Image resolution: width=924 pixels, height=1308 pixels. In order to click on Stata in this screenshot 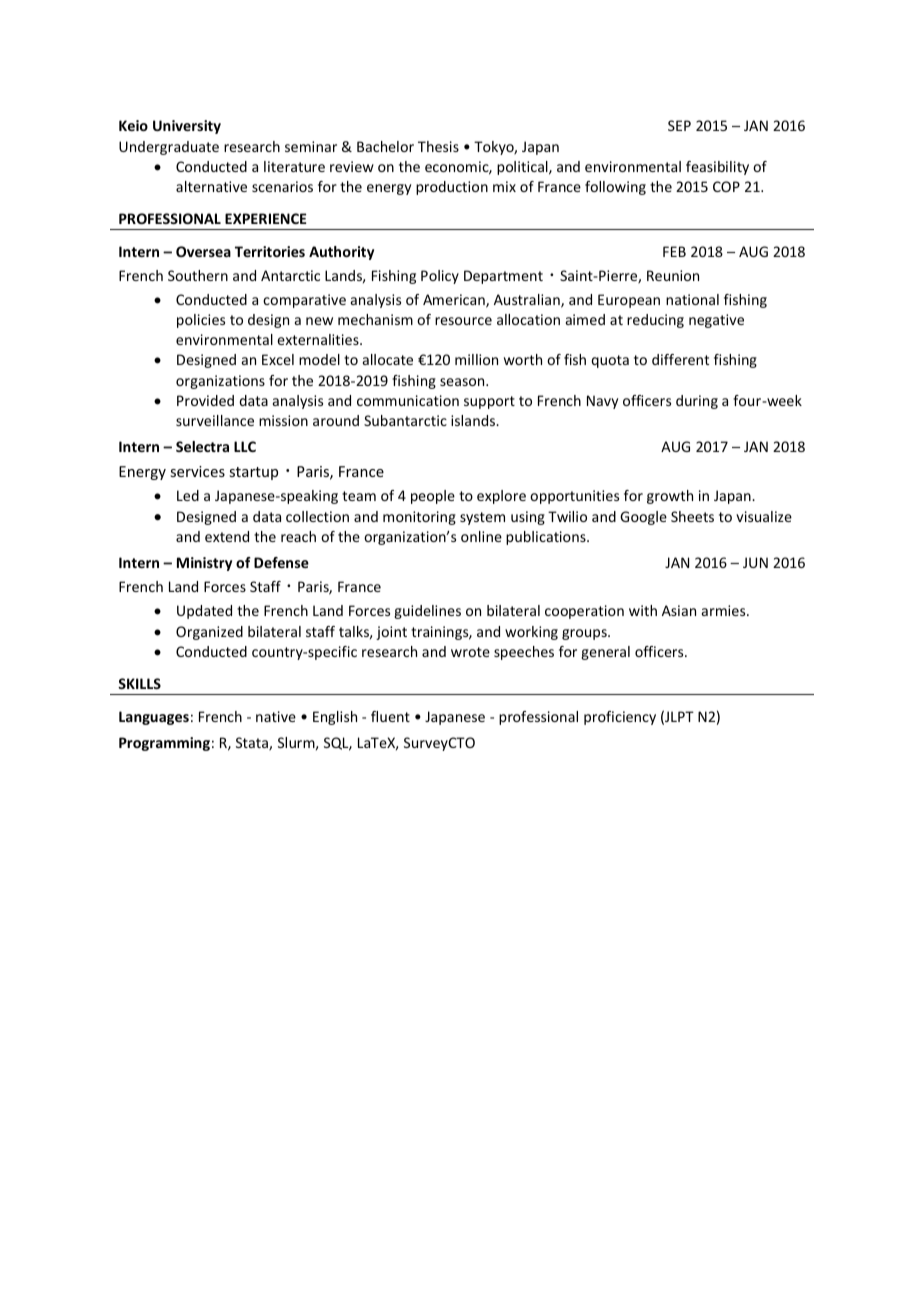, I will do `click(253, 744)`.
